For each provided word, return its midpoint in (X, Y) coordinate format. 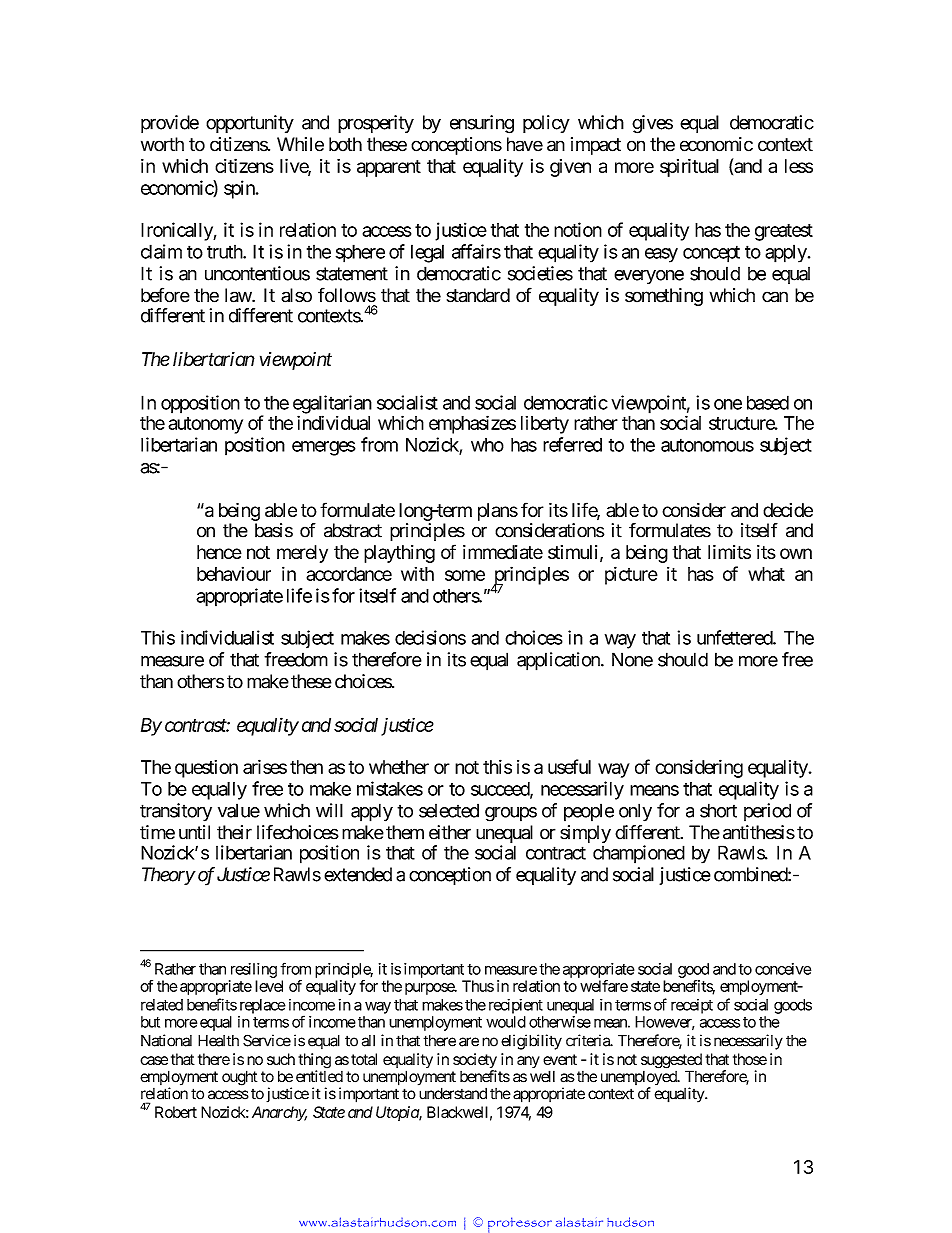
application (559, 661)
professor (520, 1225)
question (206, 769)
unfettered (735, 637)
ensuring (482, 124)
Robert (176, 1112)
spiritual (689, 168)
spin (240, 189)
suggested (671, 1062)
